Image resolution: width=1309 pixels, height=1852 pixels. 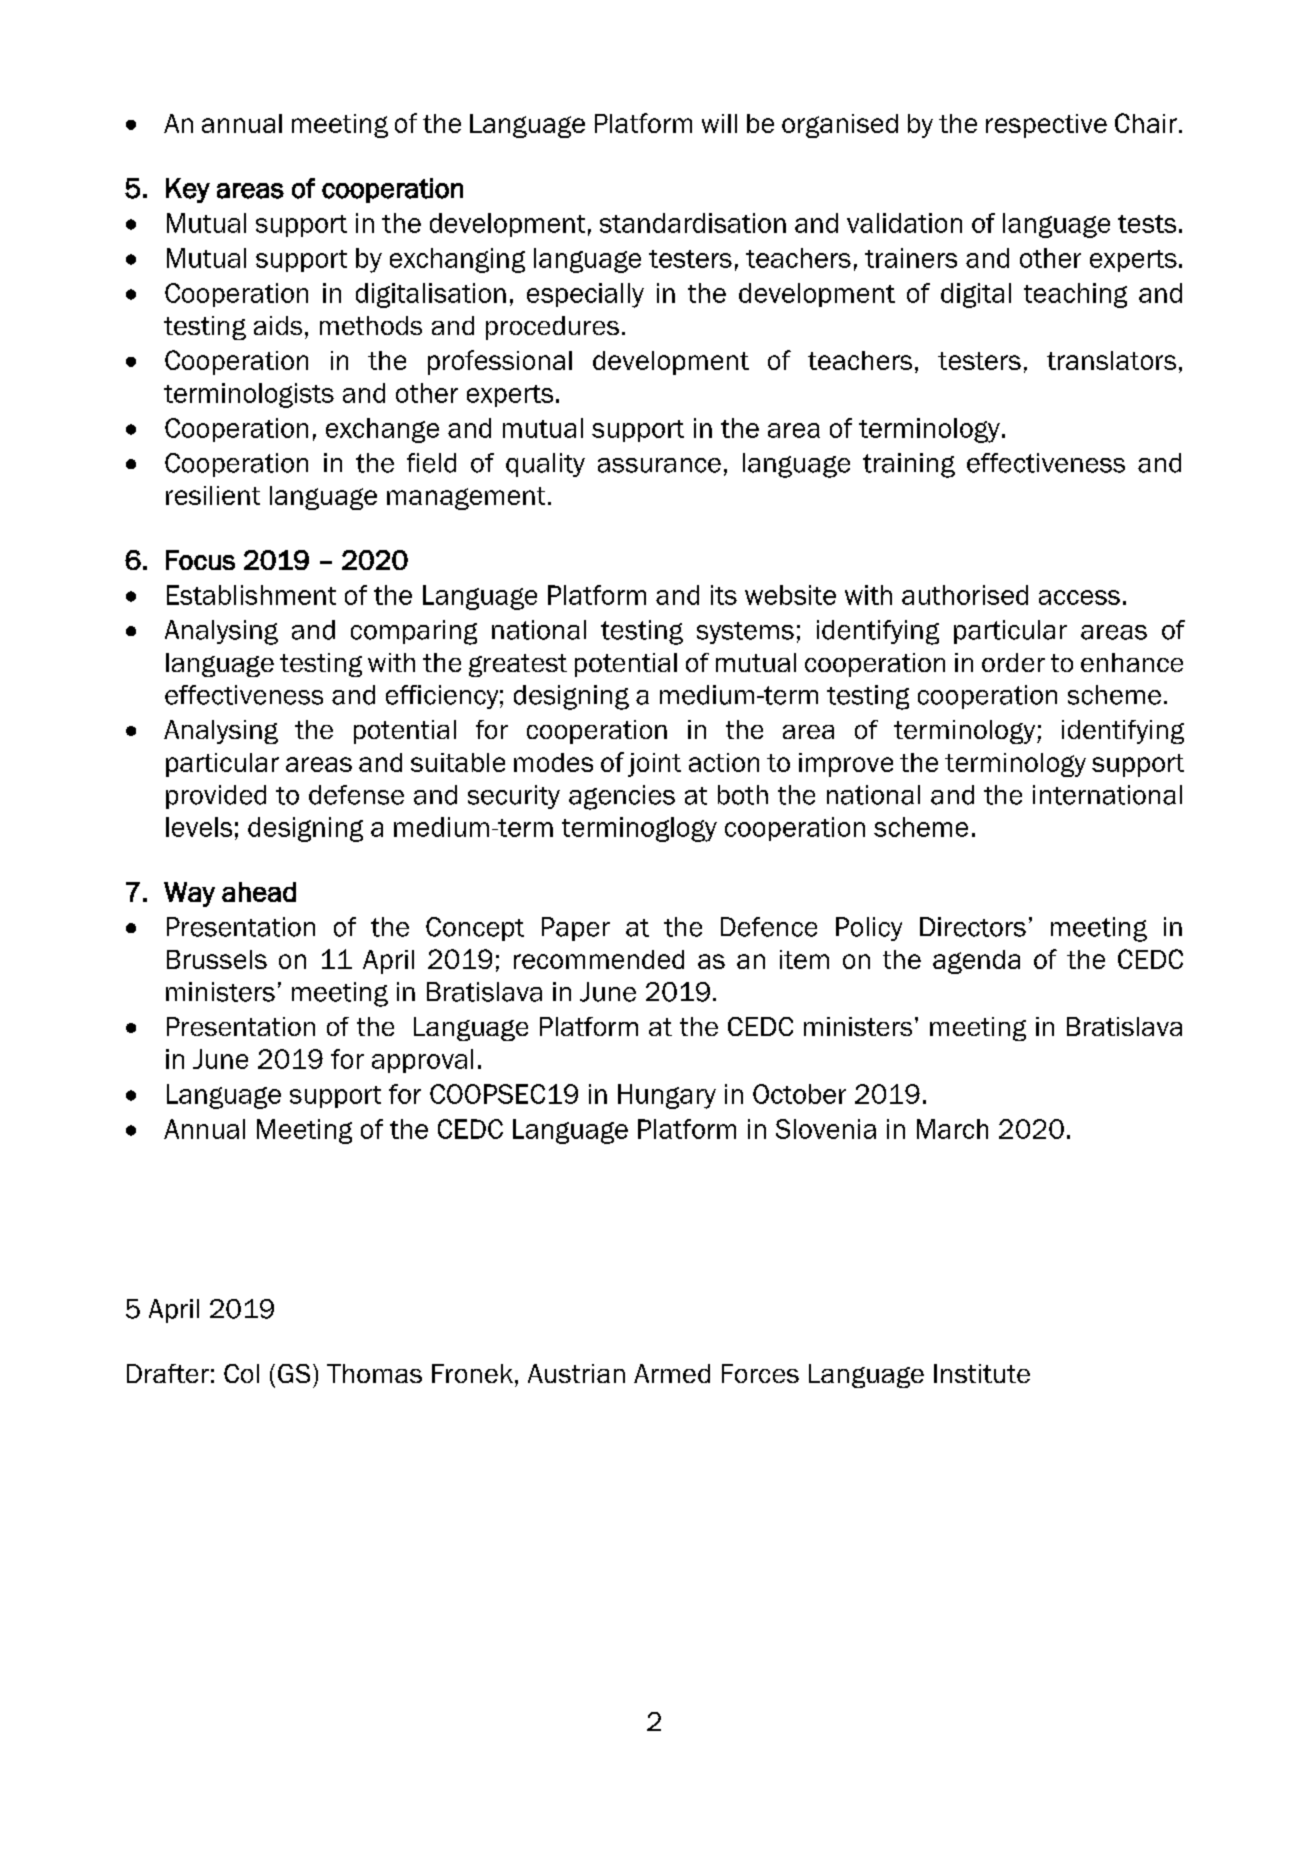 What do you see at coordinates (1046, 126) in the page?
I see `respective` at bounding box center [1046, 126].
